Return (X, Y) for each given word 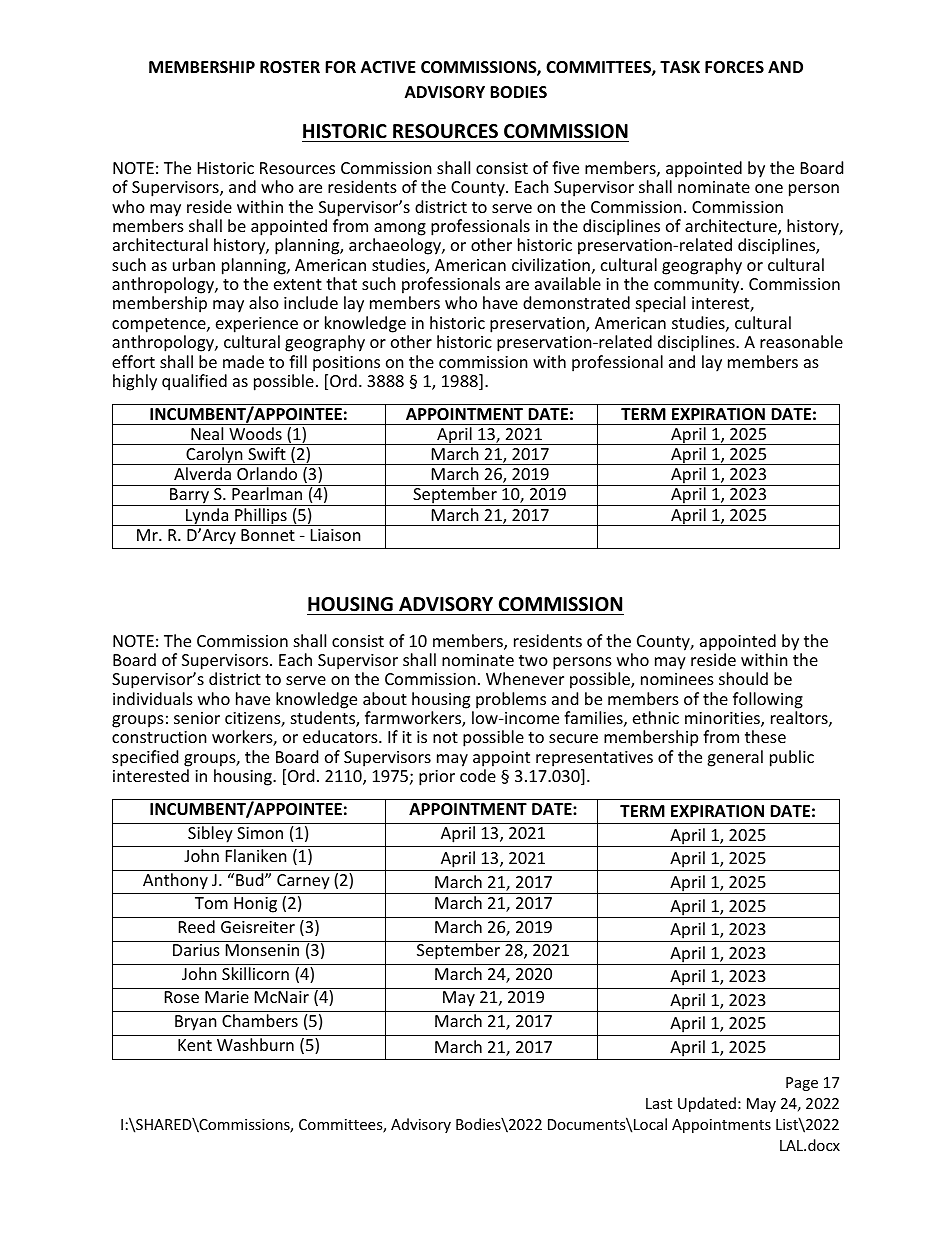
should (743, 678)
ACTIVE (388, 67)
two (533, 660)
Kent (195, 1045)
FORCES (734, 67)
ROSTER (290, 67)
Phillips (261, 517)
